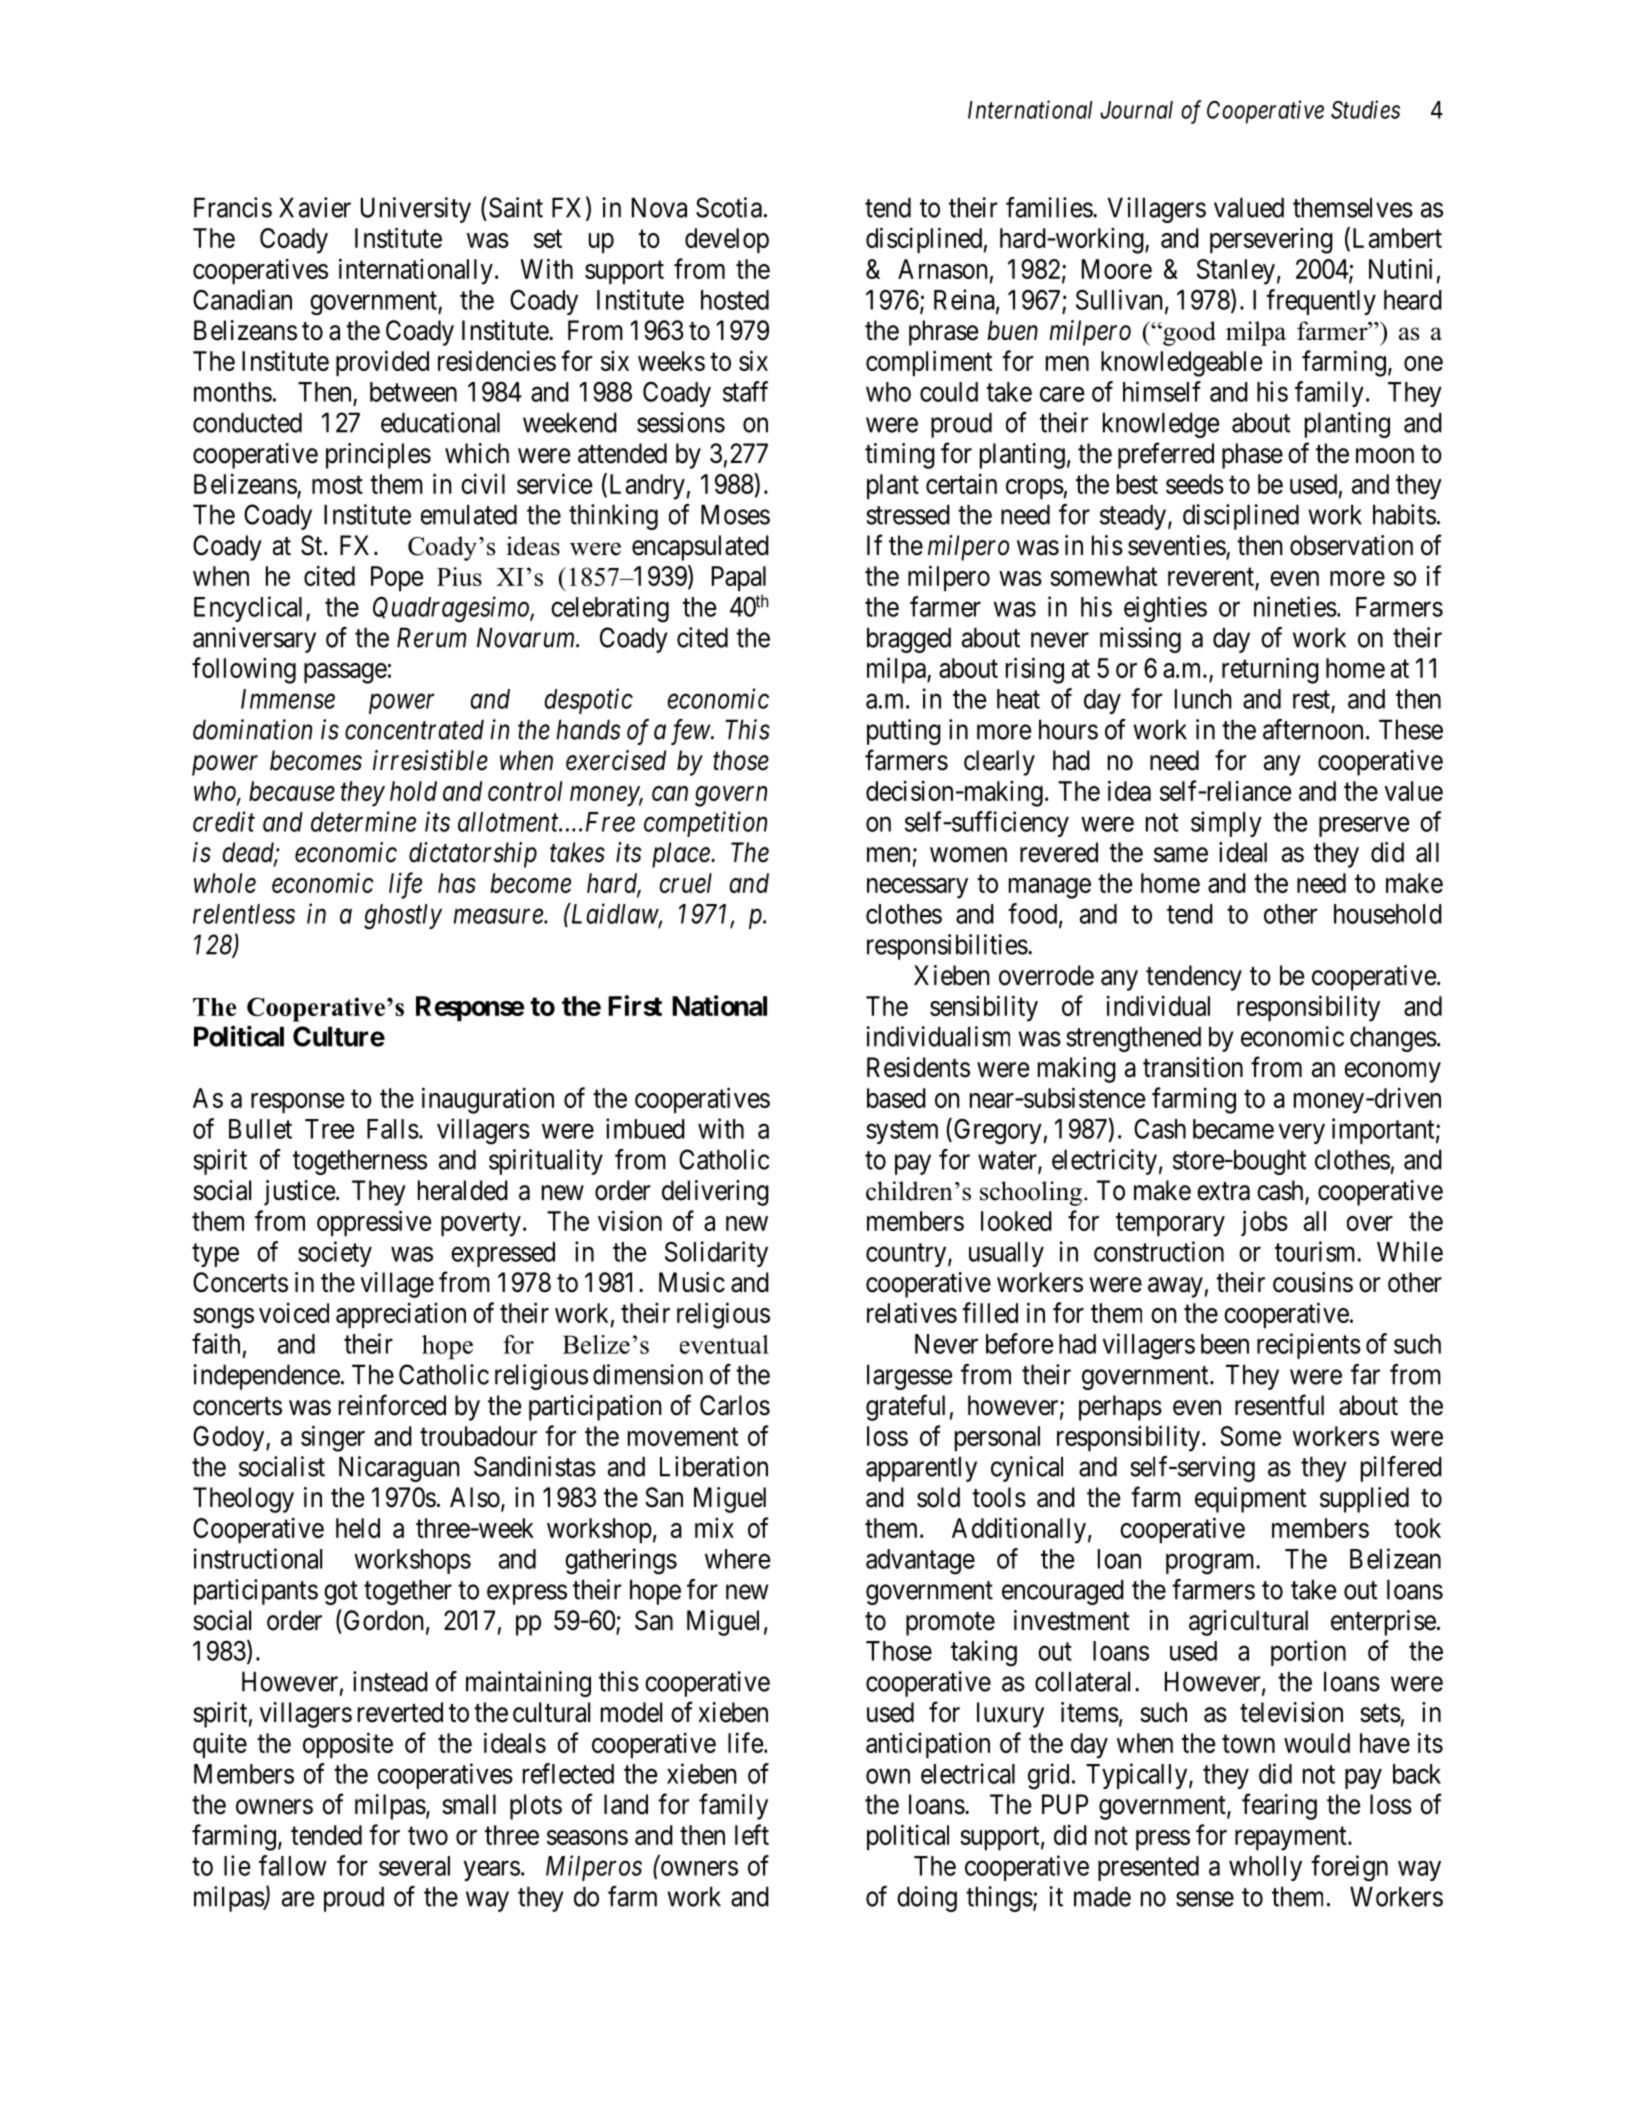 Image resolution: width=1634 pixels, height=2115 pixels. What do you see at coordinates (729, 207) in the screenshot?
I see `Scotia` at bounding box center [729, 207].
